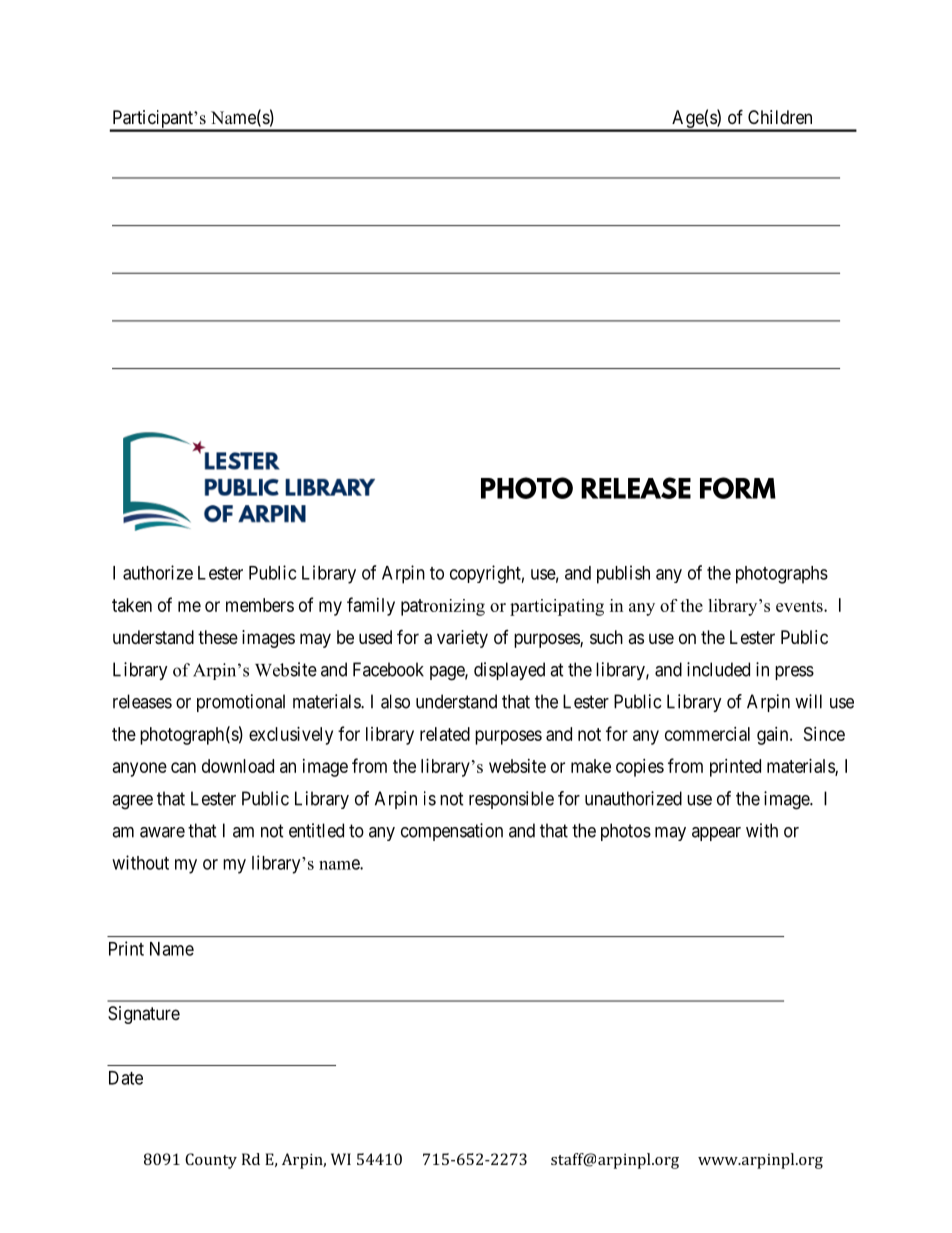 The image size is (952, 1233). What do you see at coordinates (218, 637) in the screenshot?
I see `these` at bounding box center [218, 637].
